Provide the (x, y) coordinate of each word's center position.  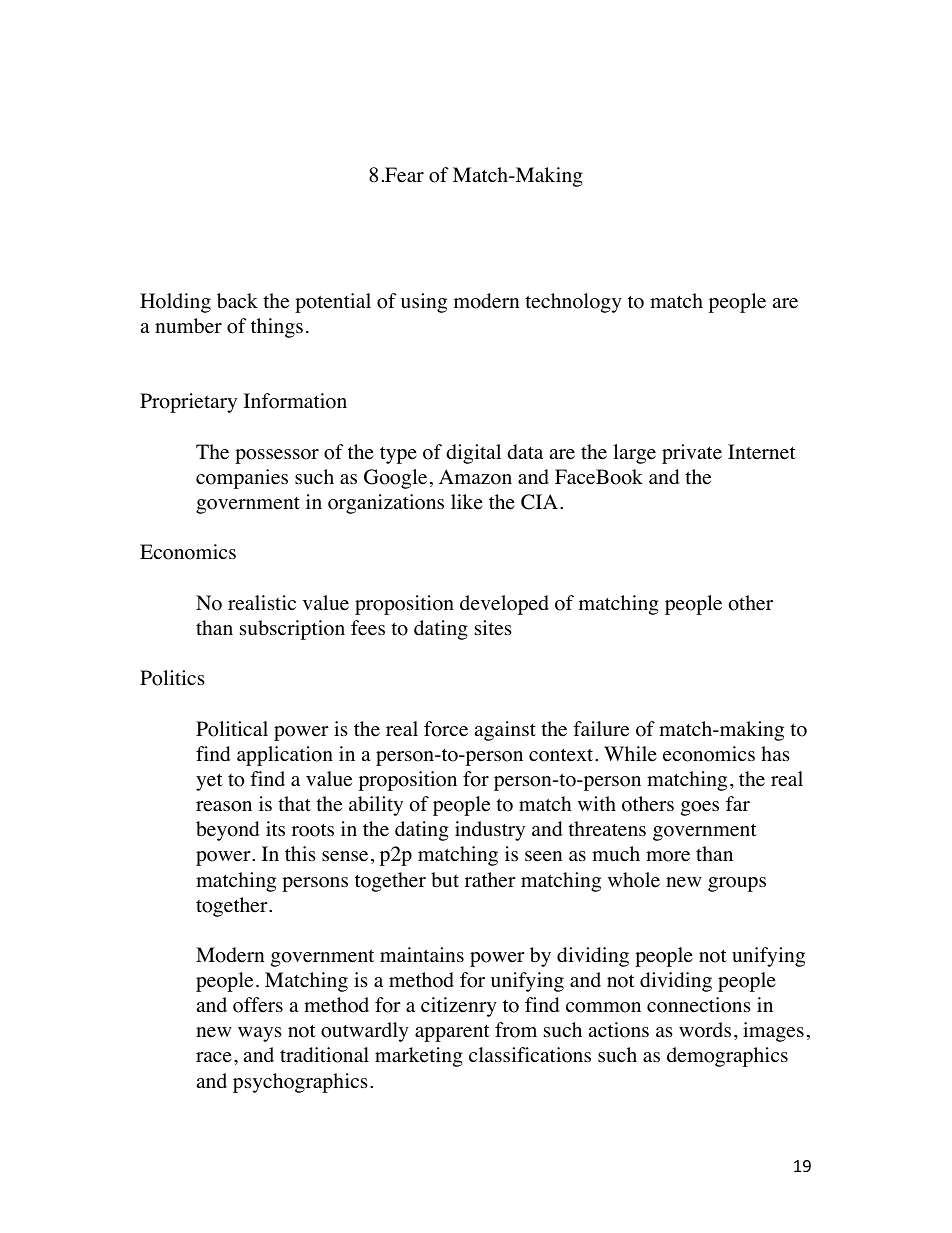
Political (232, 729)
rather (490, 880)
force (446, 729)
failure (601, 729)
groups (737, 884)
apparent (452, 1033)
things (277, 328)
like (467, 502)
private (692, 454)
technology (573, 303)
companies (242, 479)
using (424, 303)
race (214, 1057)
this (300, 853)
